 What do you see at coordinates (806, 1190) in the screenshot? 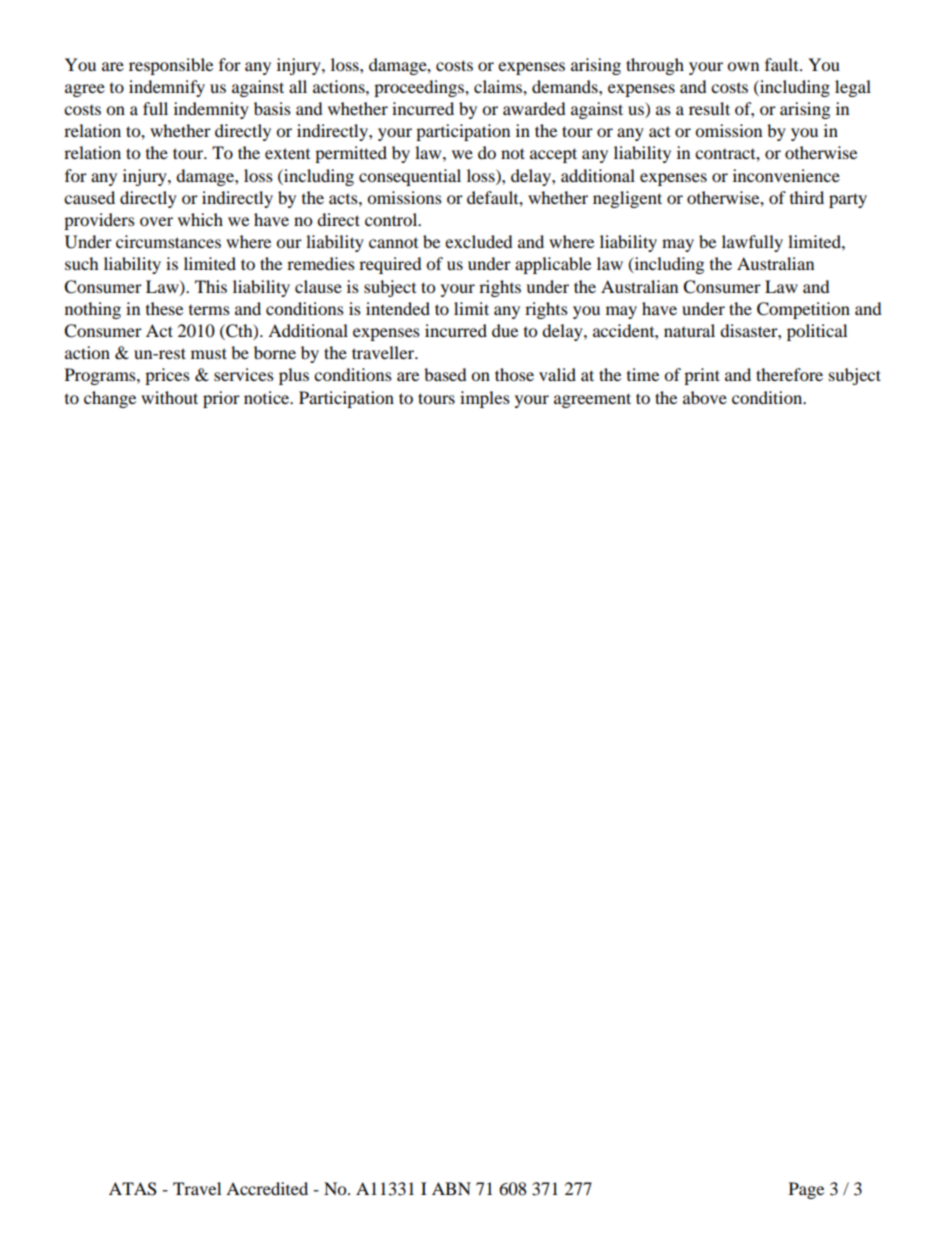
I see `Page` at bounding box center [806, 1190].
